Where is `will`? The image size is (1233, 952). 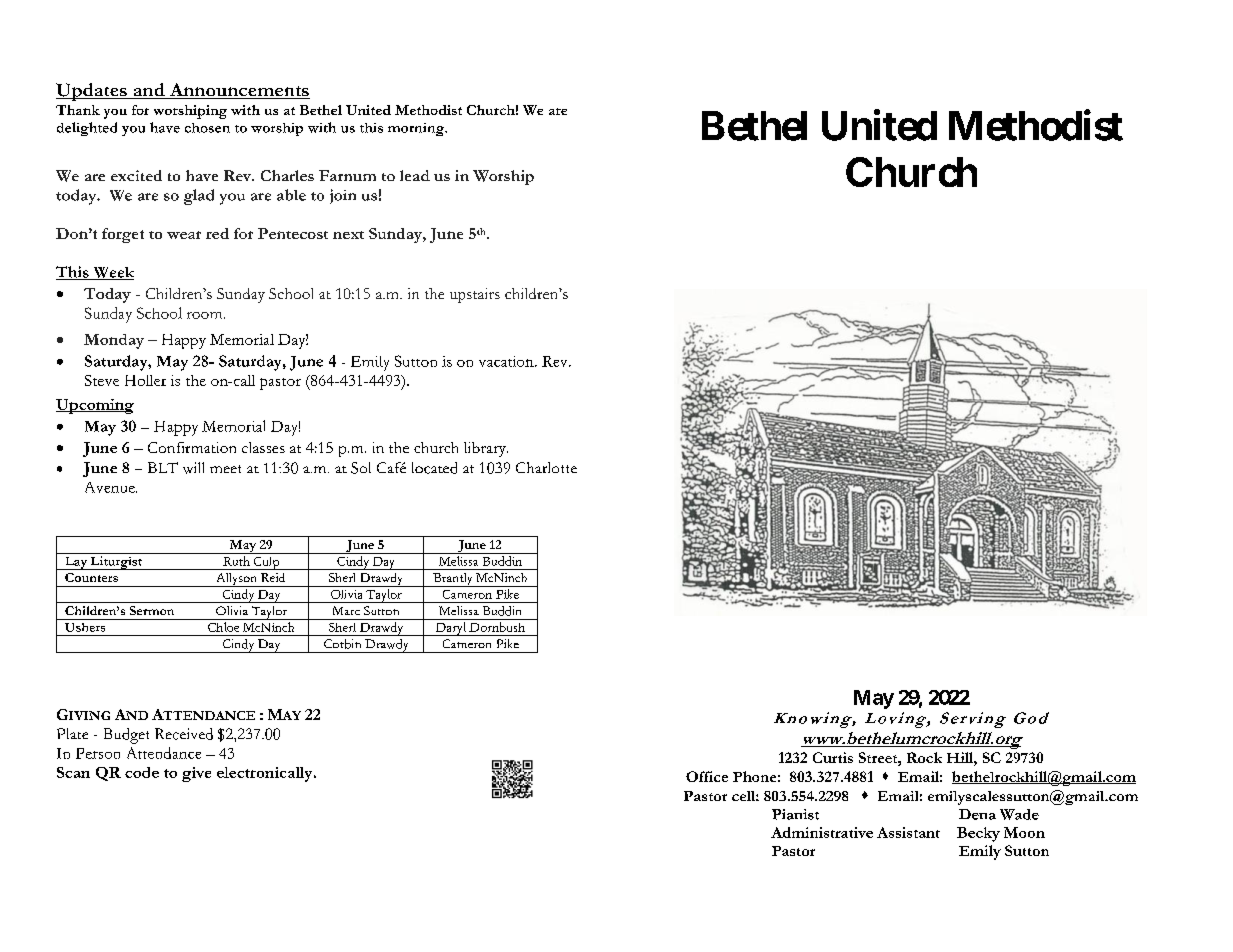
will is located at coordinates (193, 468).
